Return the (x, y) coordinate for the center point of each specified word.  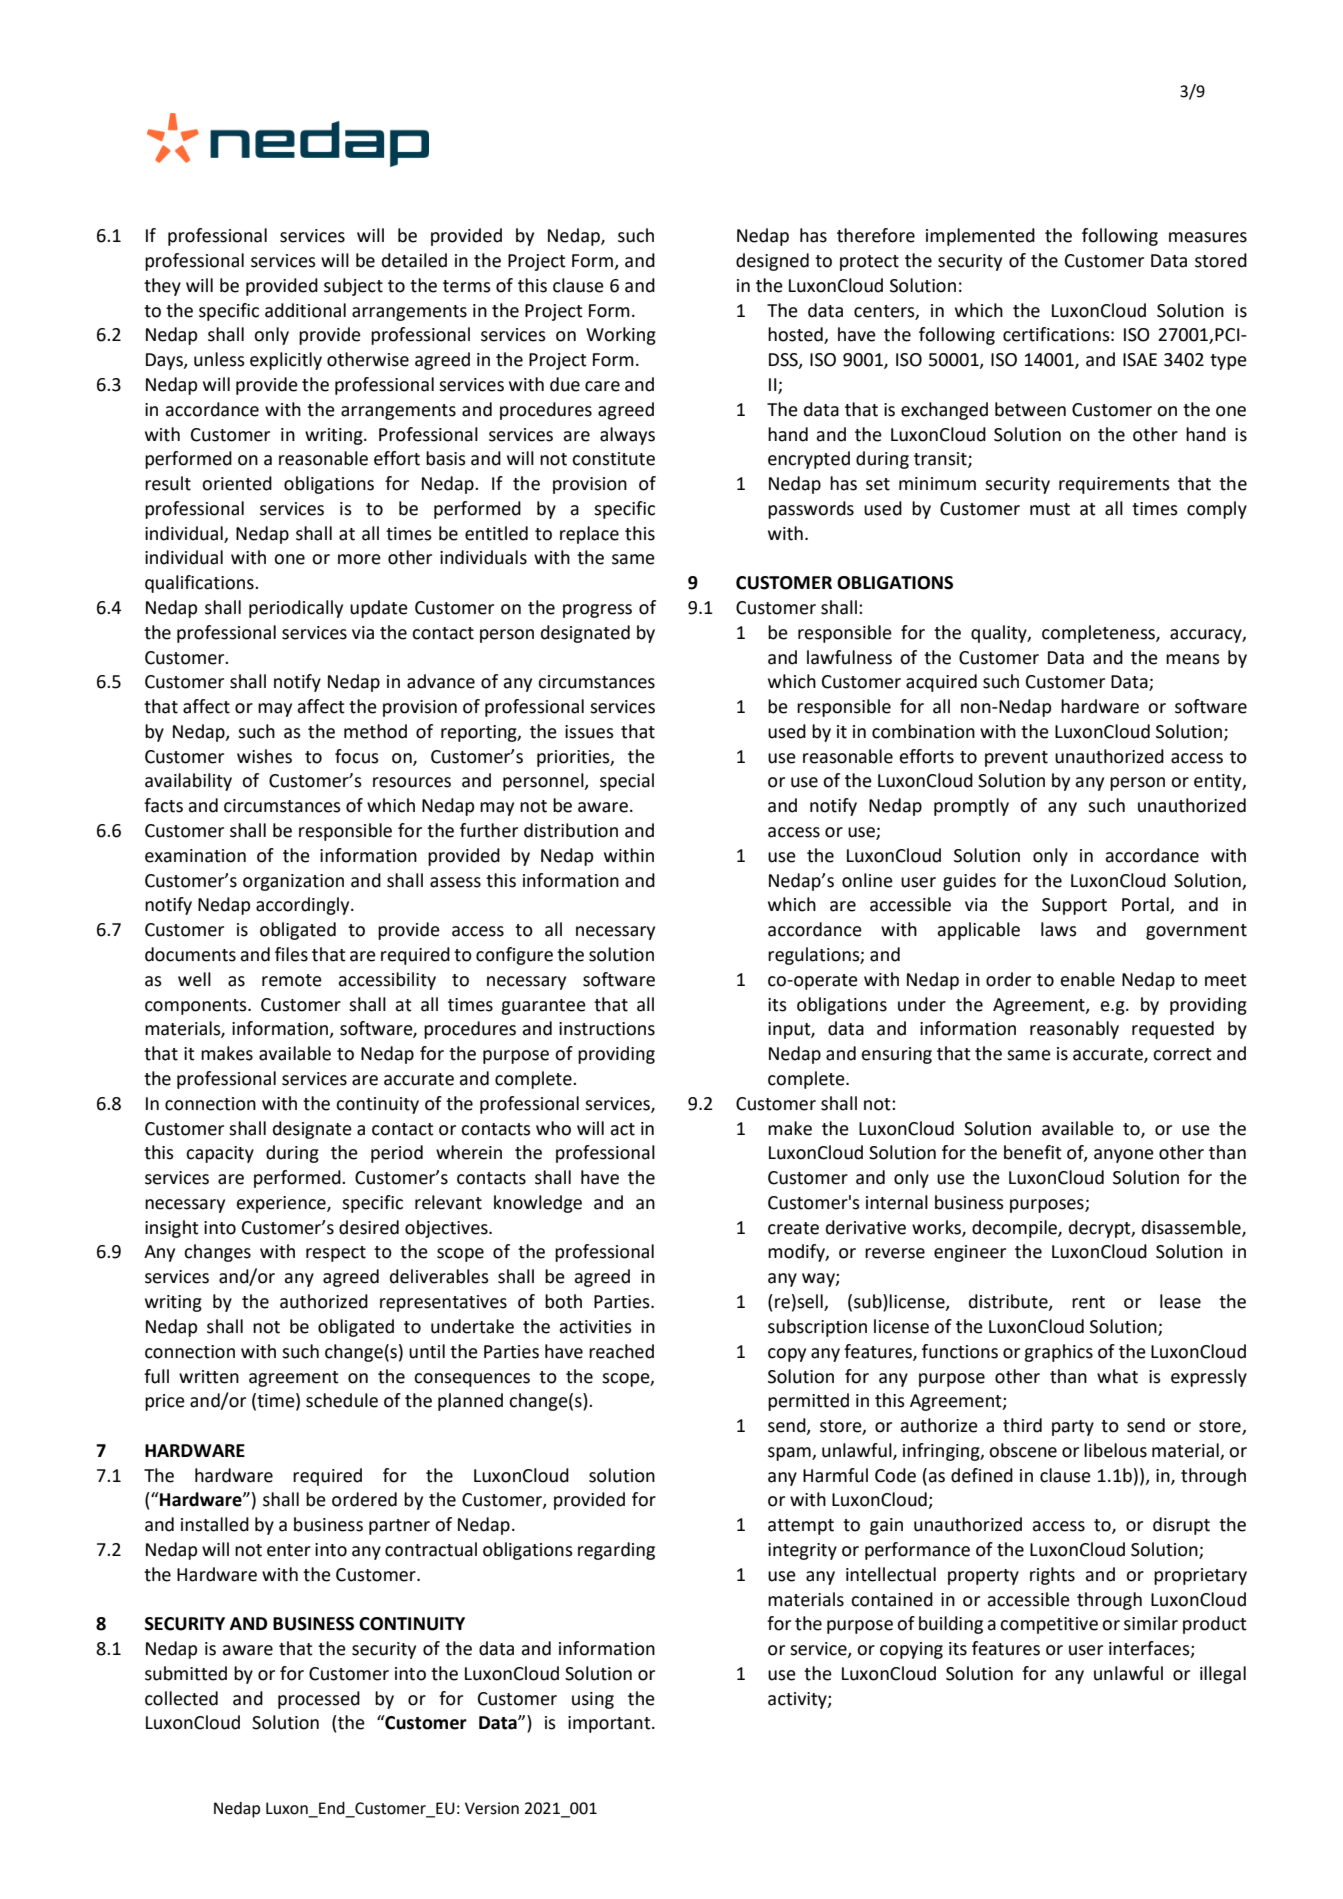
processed (319, 1700)
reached (621, 1351)
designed (772, 262)
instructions (607, 1029)
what (1117, 1376)
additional (305, 310)
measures (1208, 237)
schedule (342, 1400)
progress (597, 611)
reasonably (1074, 1030)
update (379, 609)
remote (292, 980)
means (1193, 659)
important (610, 1724)
